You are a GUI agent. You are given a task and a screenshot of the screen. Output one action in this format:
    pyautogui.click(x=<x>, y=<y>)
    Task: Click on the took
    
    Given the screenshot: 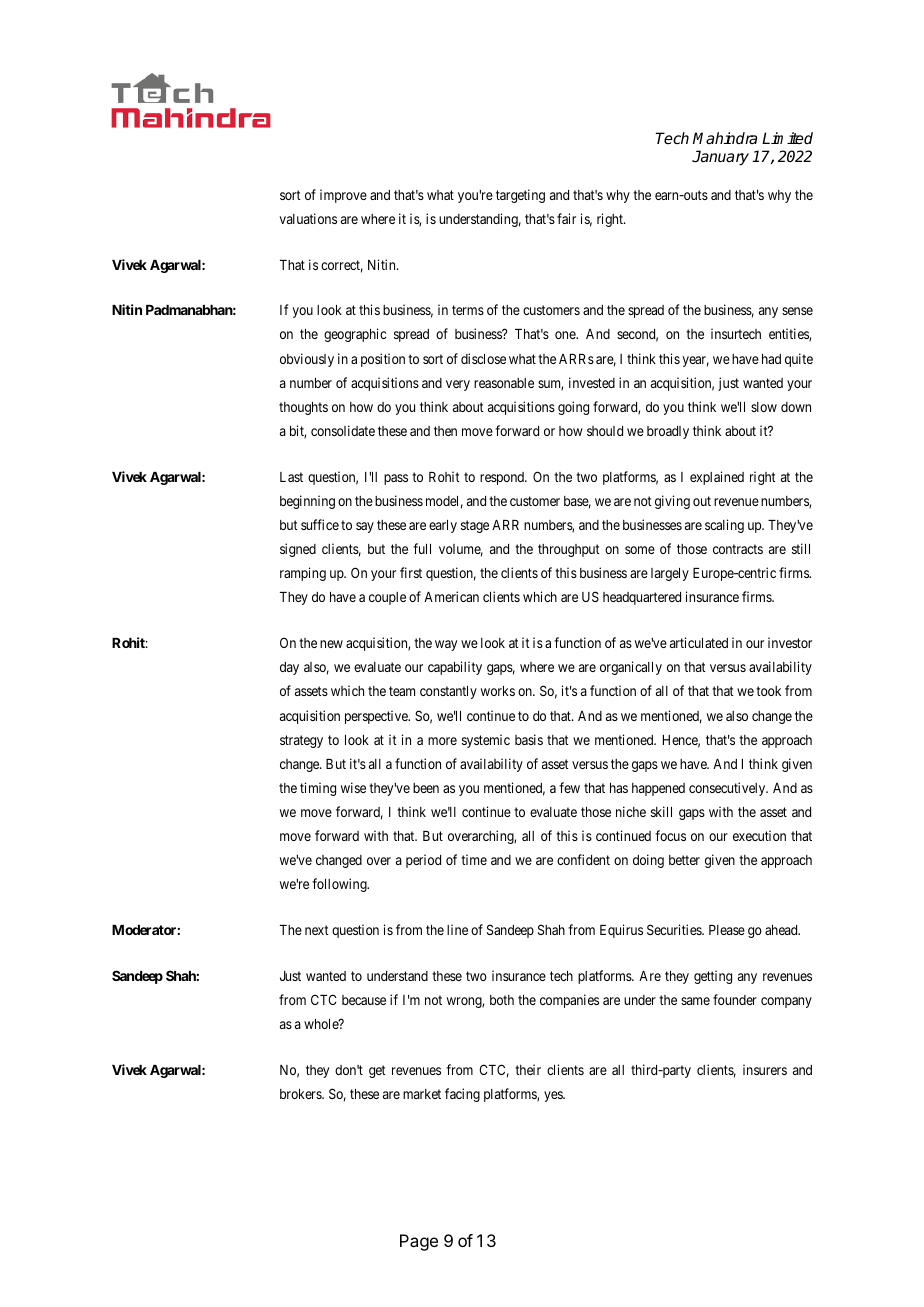 What is the action you would take?
    pyautogui.click(x=768, y=691)
